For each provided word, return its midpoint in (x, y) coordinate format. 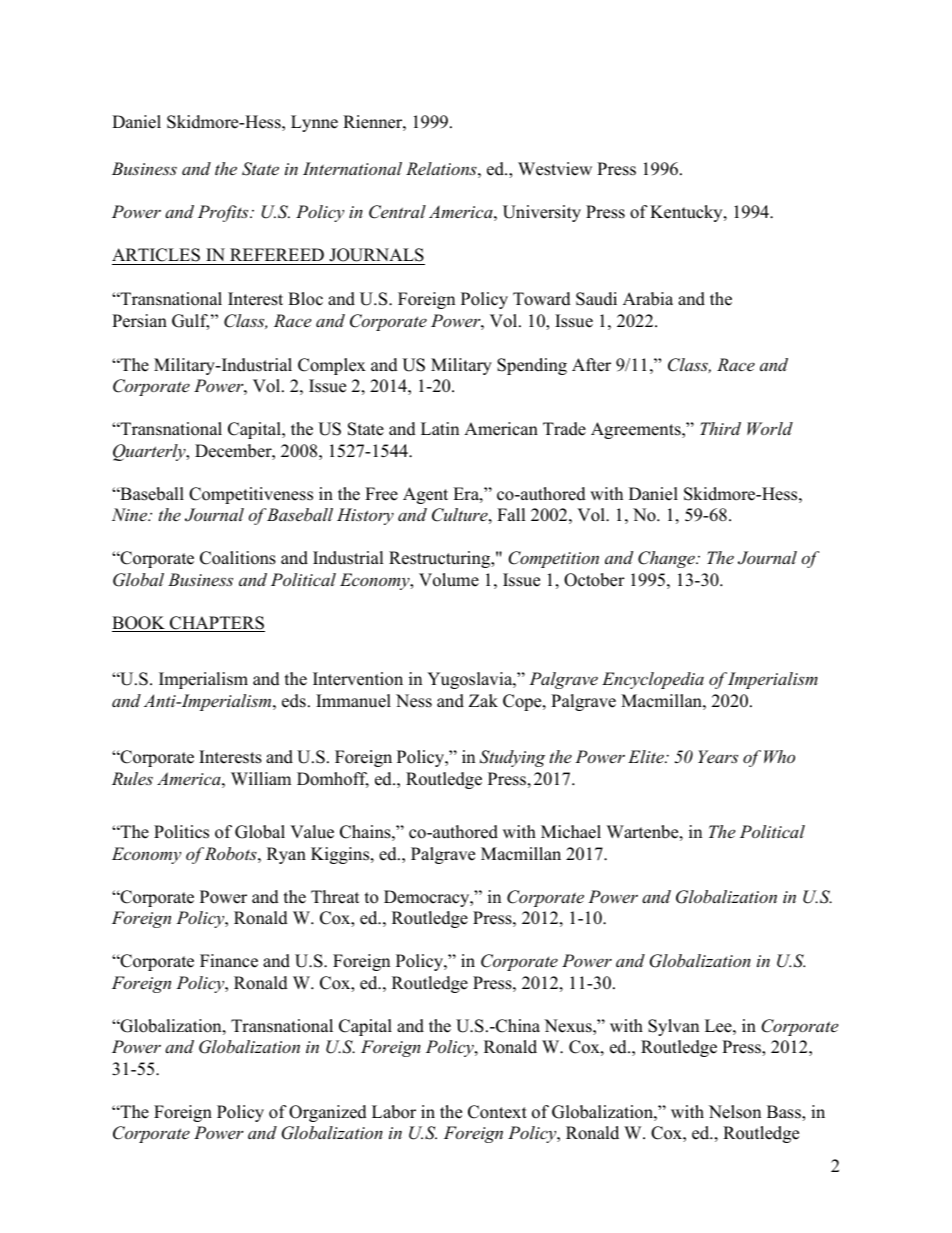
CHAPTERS (216, 624)
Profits (224, 213)
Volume (449, 580)
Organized (328, 1113)
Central (397, 212)
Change (667, 559)
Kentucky (687, 213)
